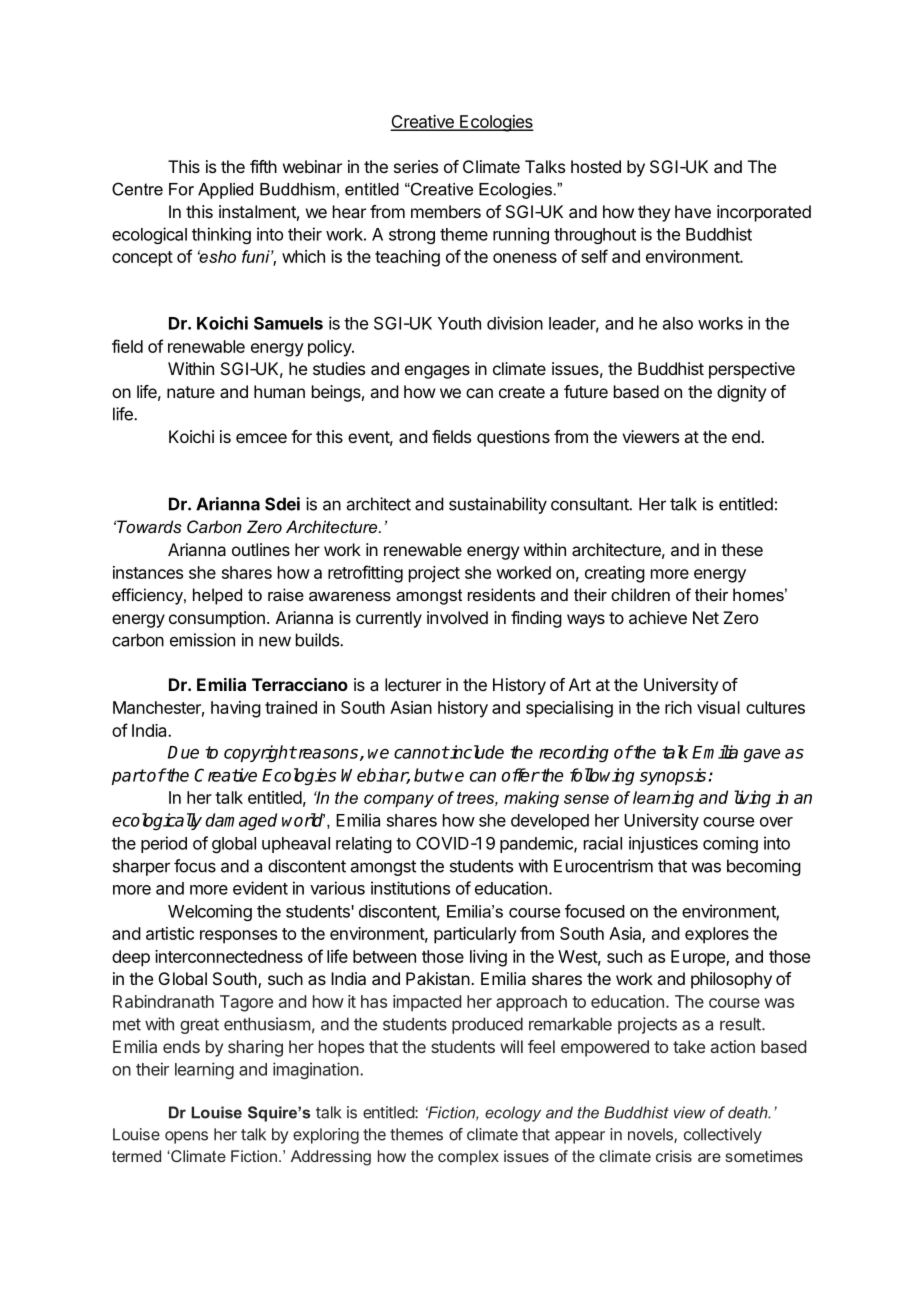  What do you see at coordinates (706, 617) in the page?
I see `Net` at bounding box center [706, 617].
